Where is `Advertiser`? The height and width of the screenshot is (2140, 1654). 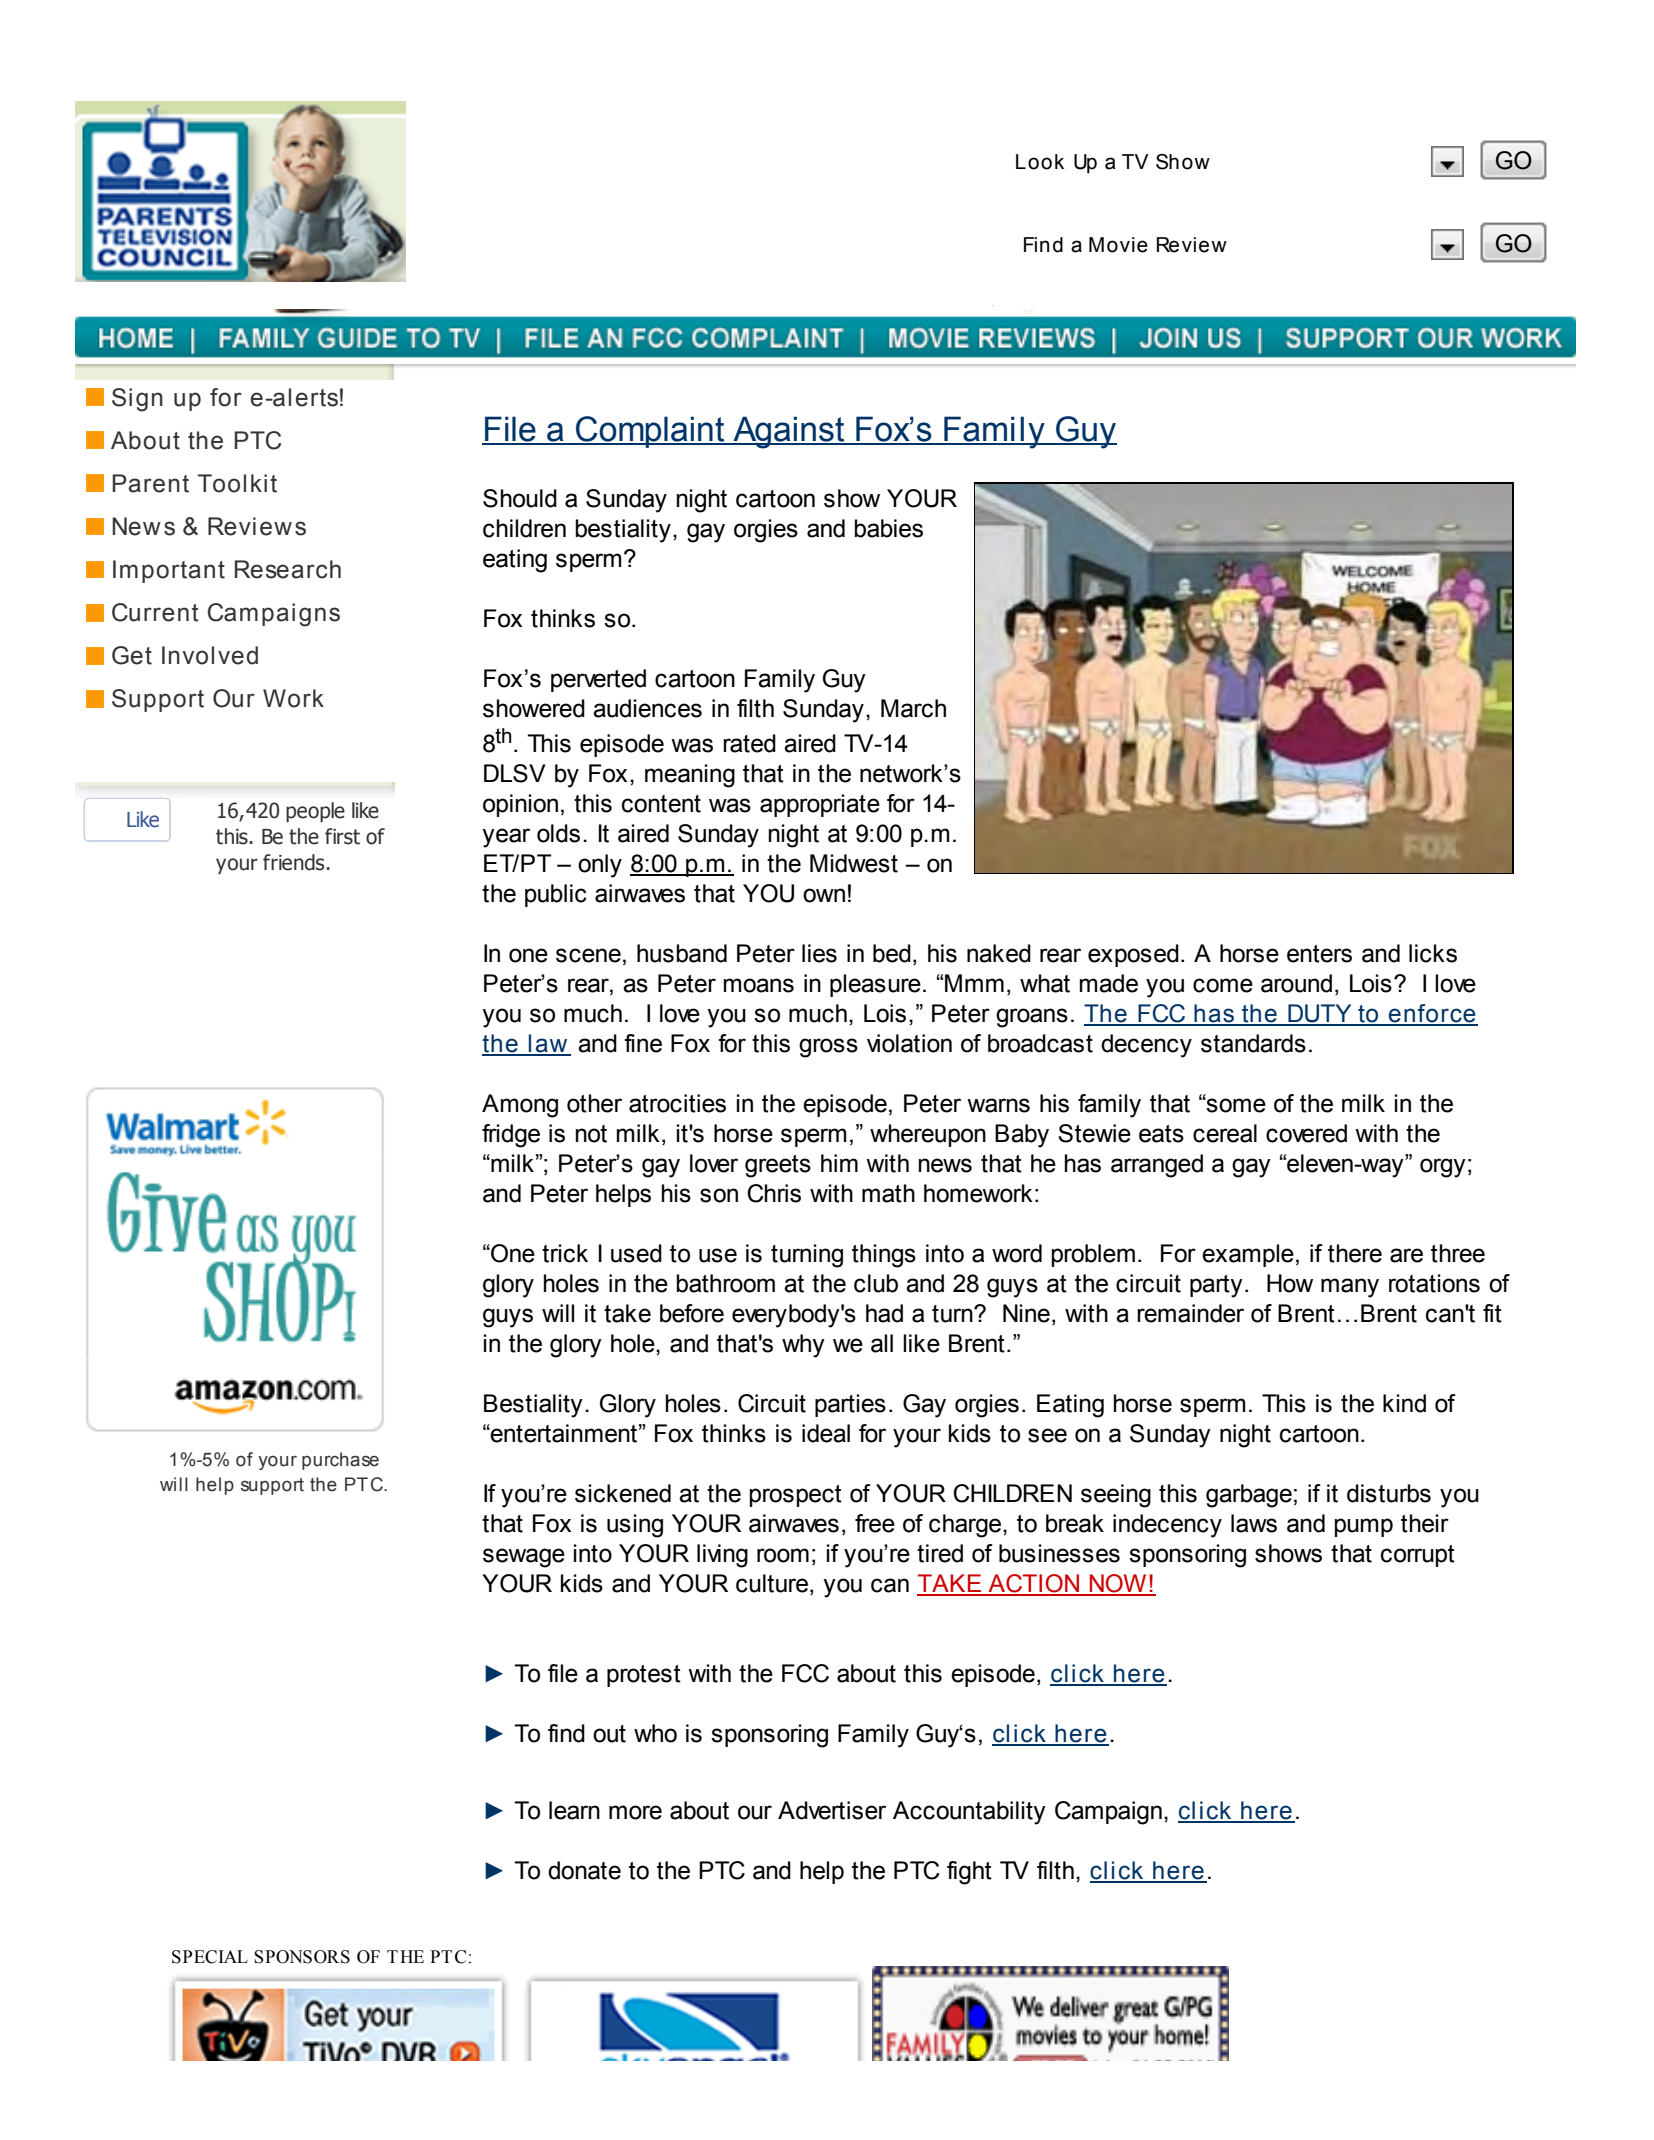 Advertiser is located at coordinates (832, 1810).
